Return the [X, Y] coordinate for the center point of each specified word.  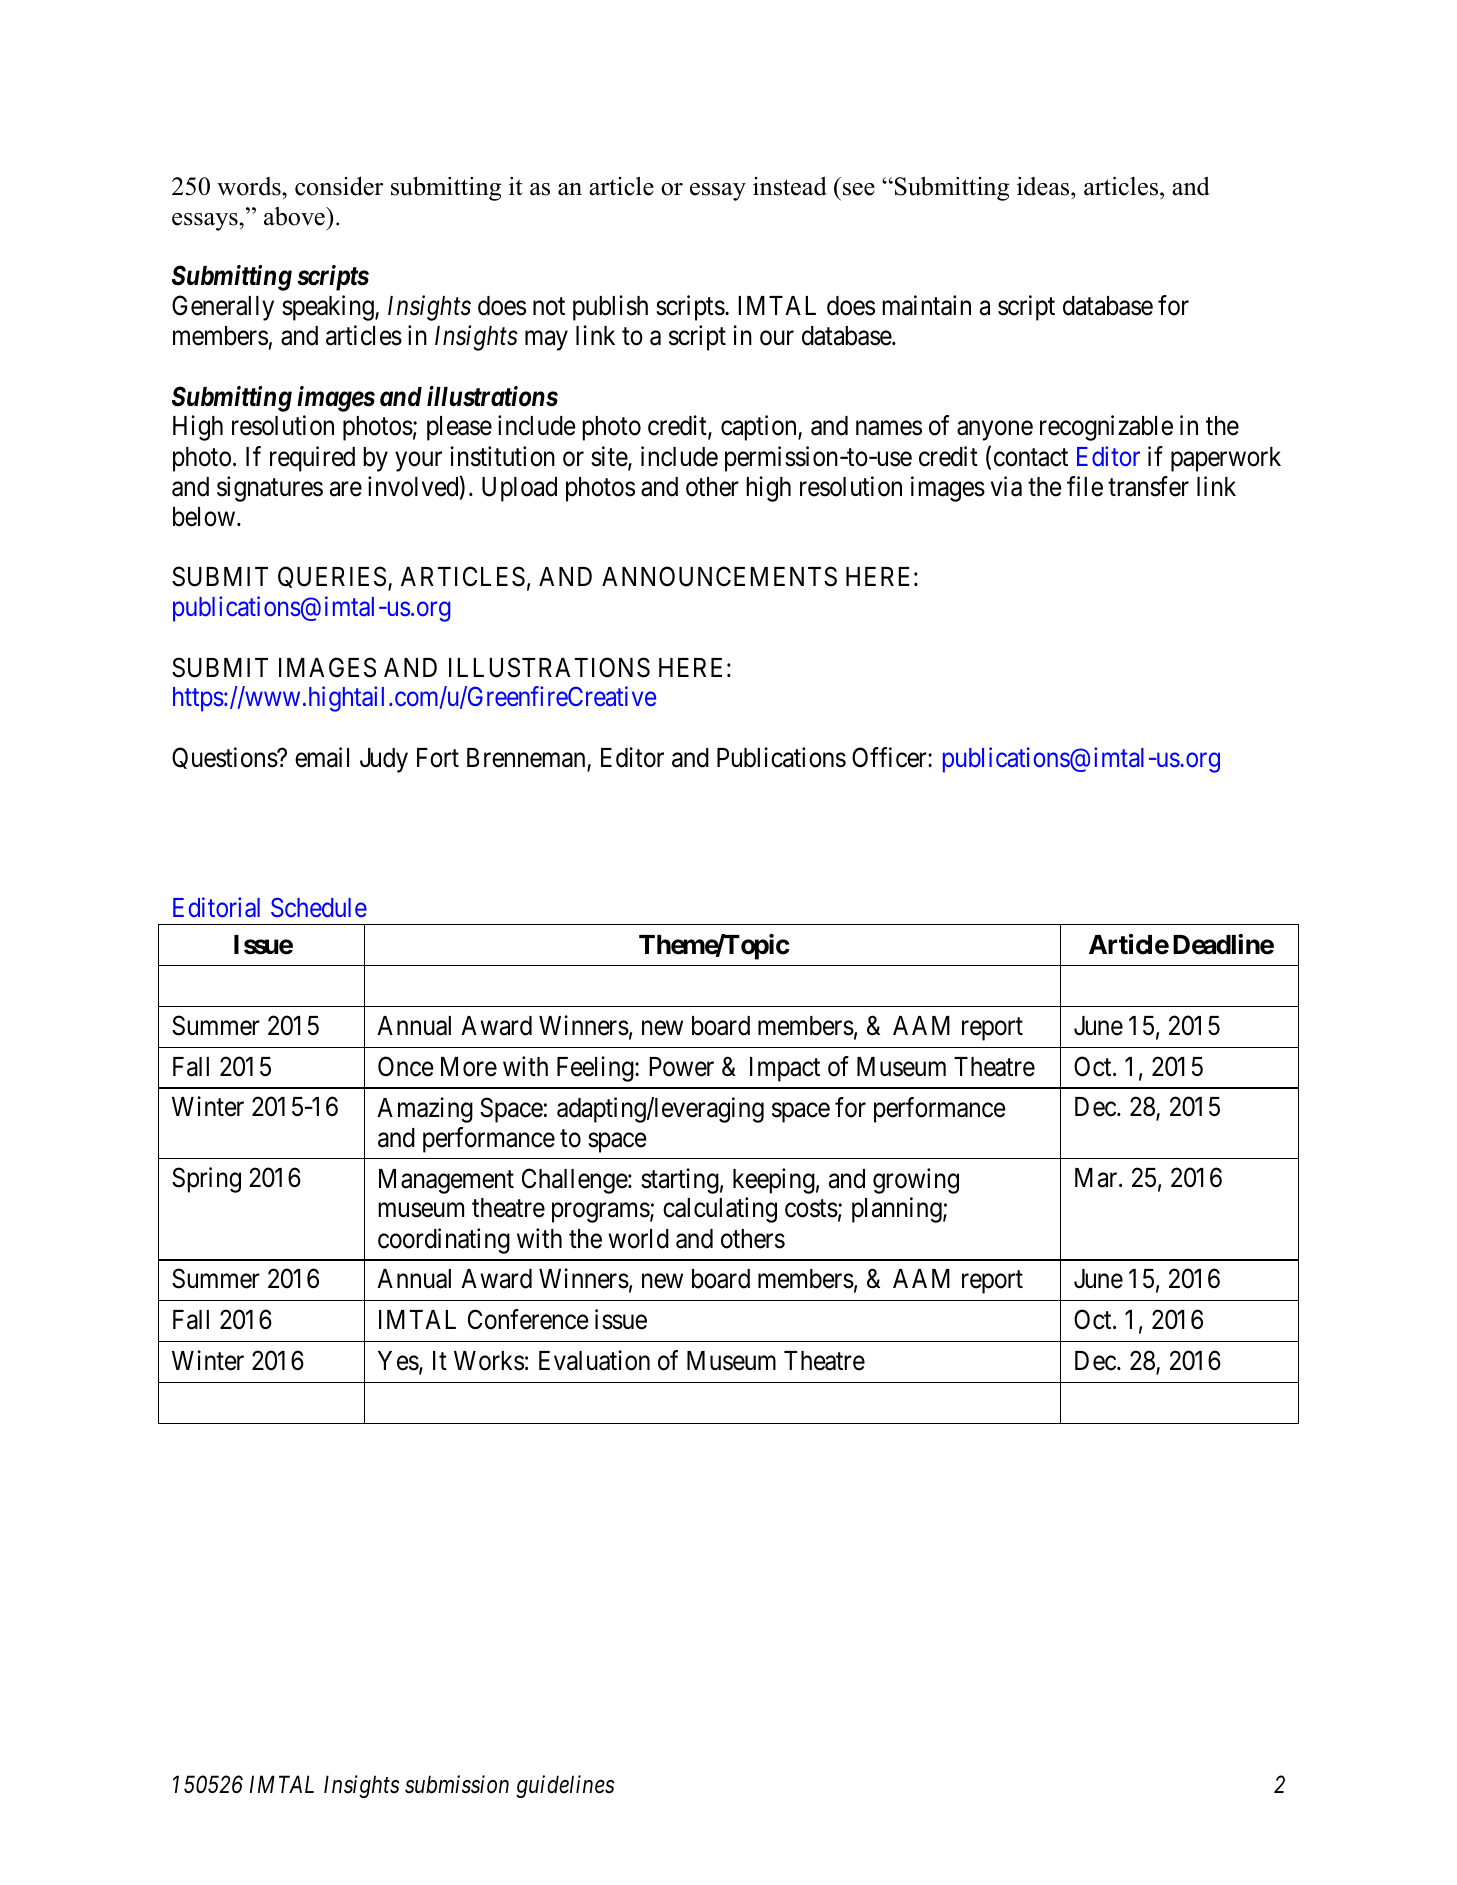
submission [457, 1784]
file [1085, 486]
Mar [1097, 1178]
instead [790, 186]
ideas [1044, 186]
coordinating [444, 1241]
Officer [890, 757]
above [295, 216]
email [322, 757]
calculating [720, 1210]
